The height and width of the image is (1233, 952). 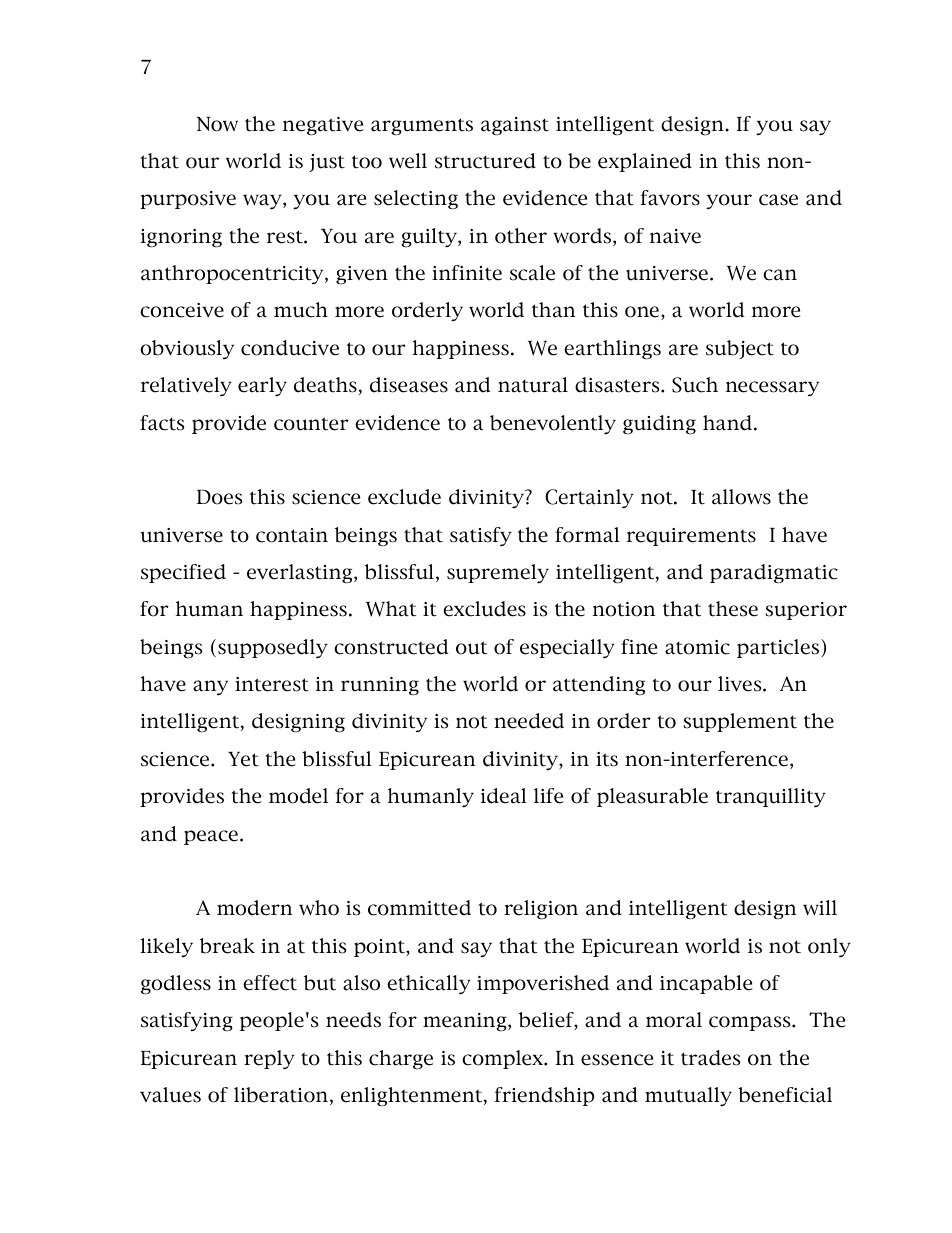 I want to click on friendship, so click(x=544, y=1096).
